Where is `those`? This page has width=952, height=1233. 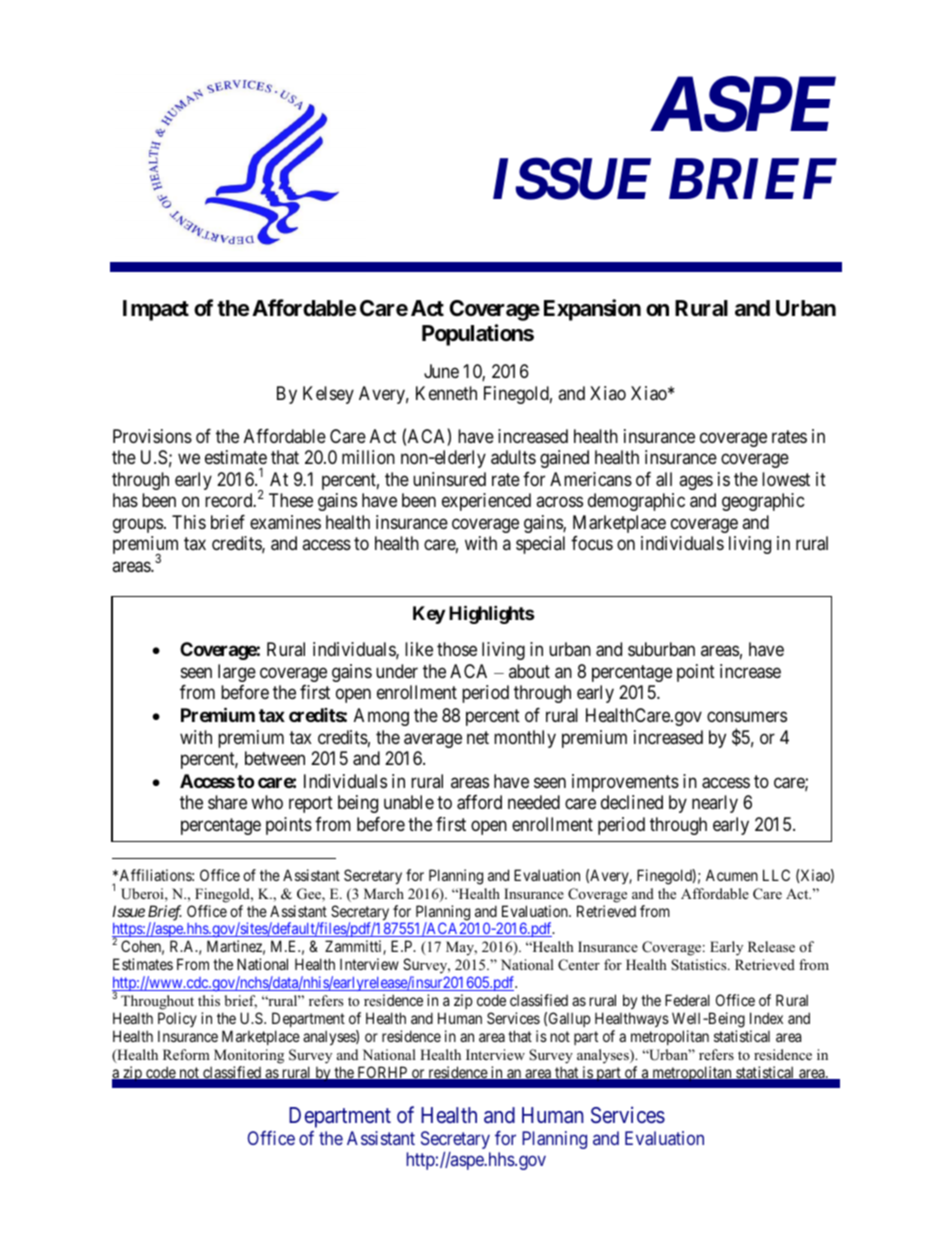
those is located at coordinates (457, 649).
